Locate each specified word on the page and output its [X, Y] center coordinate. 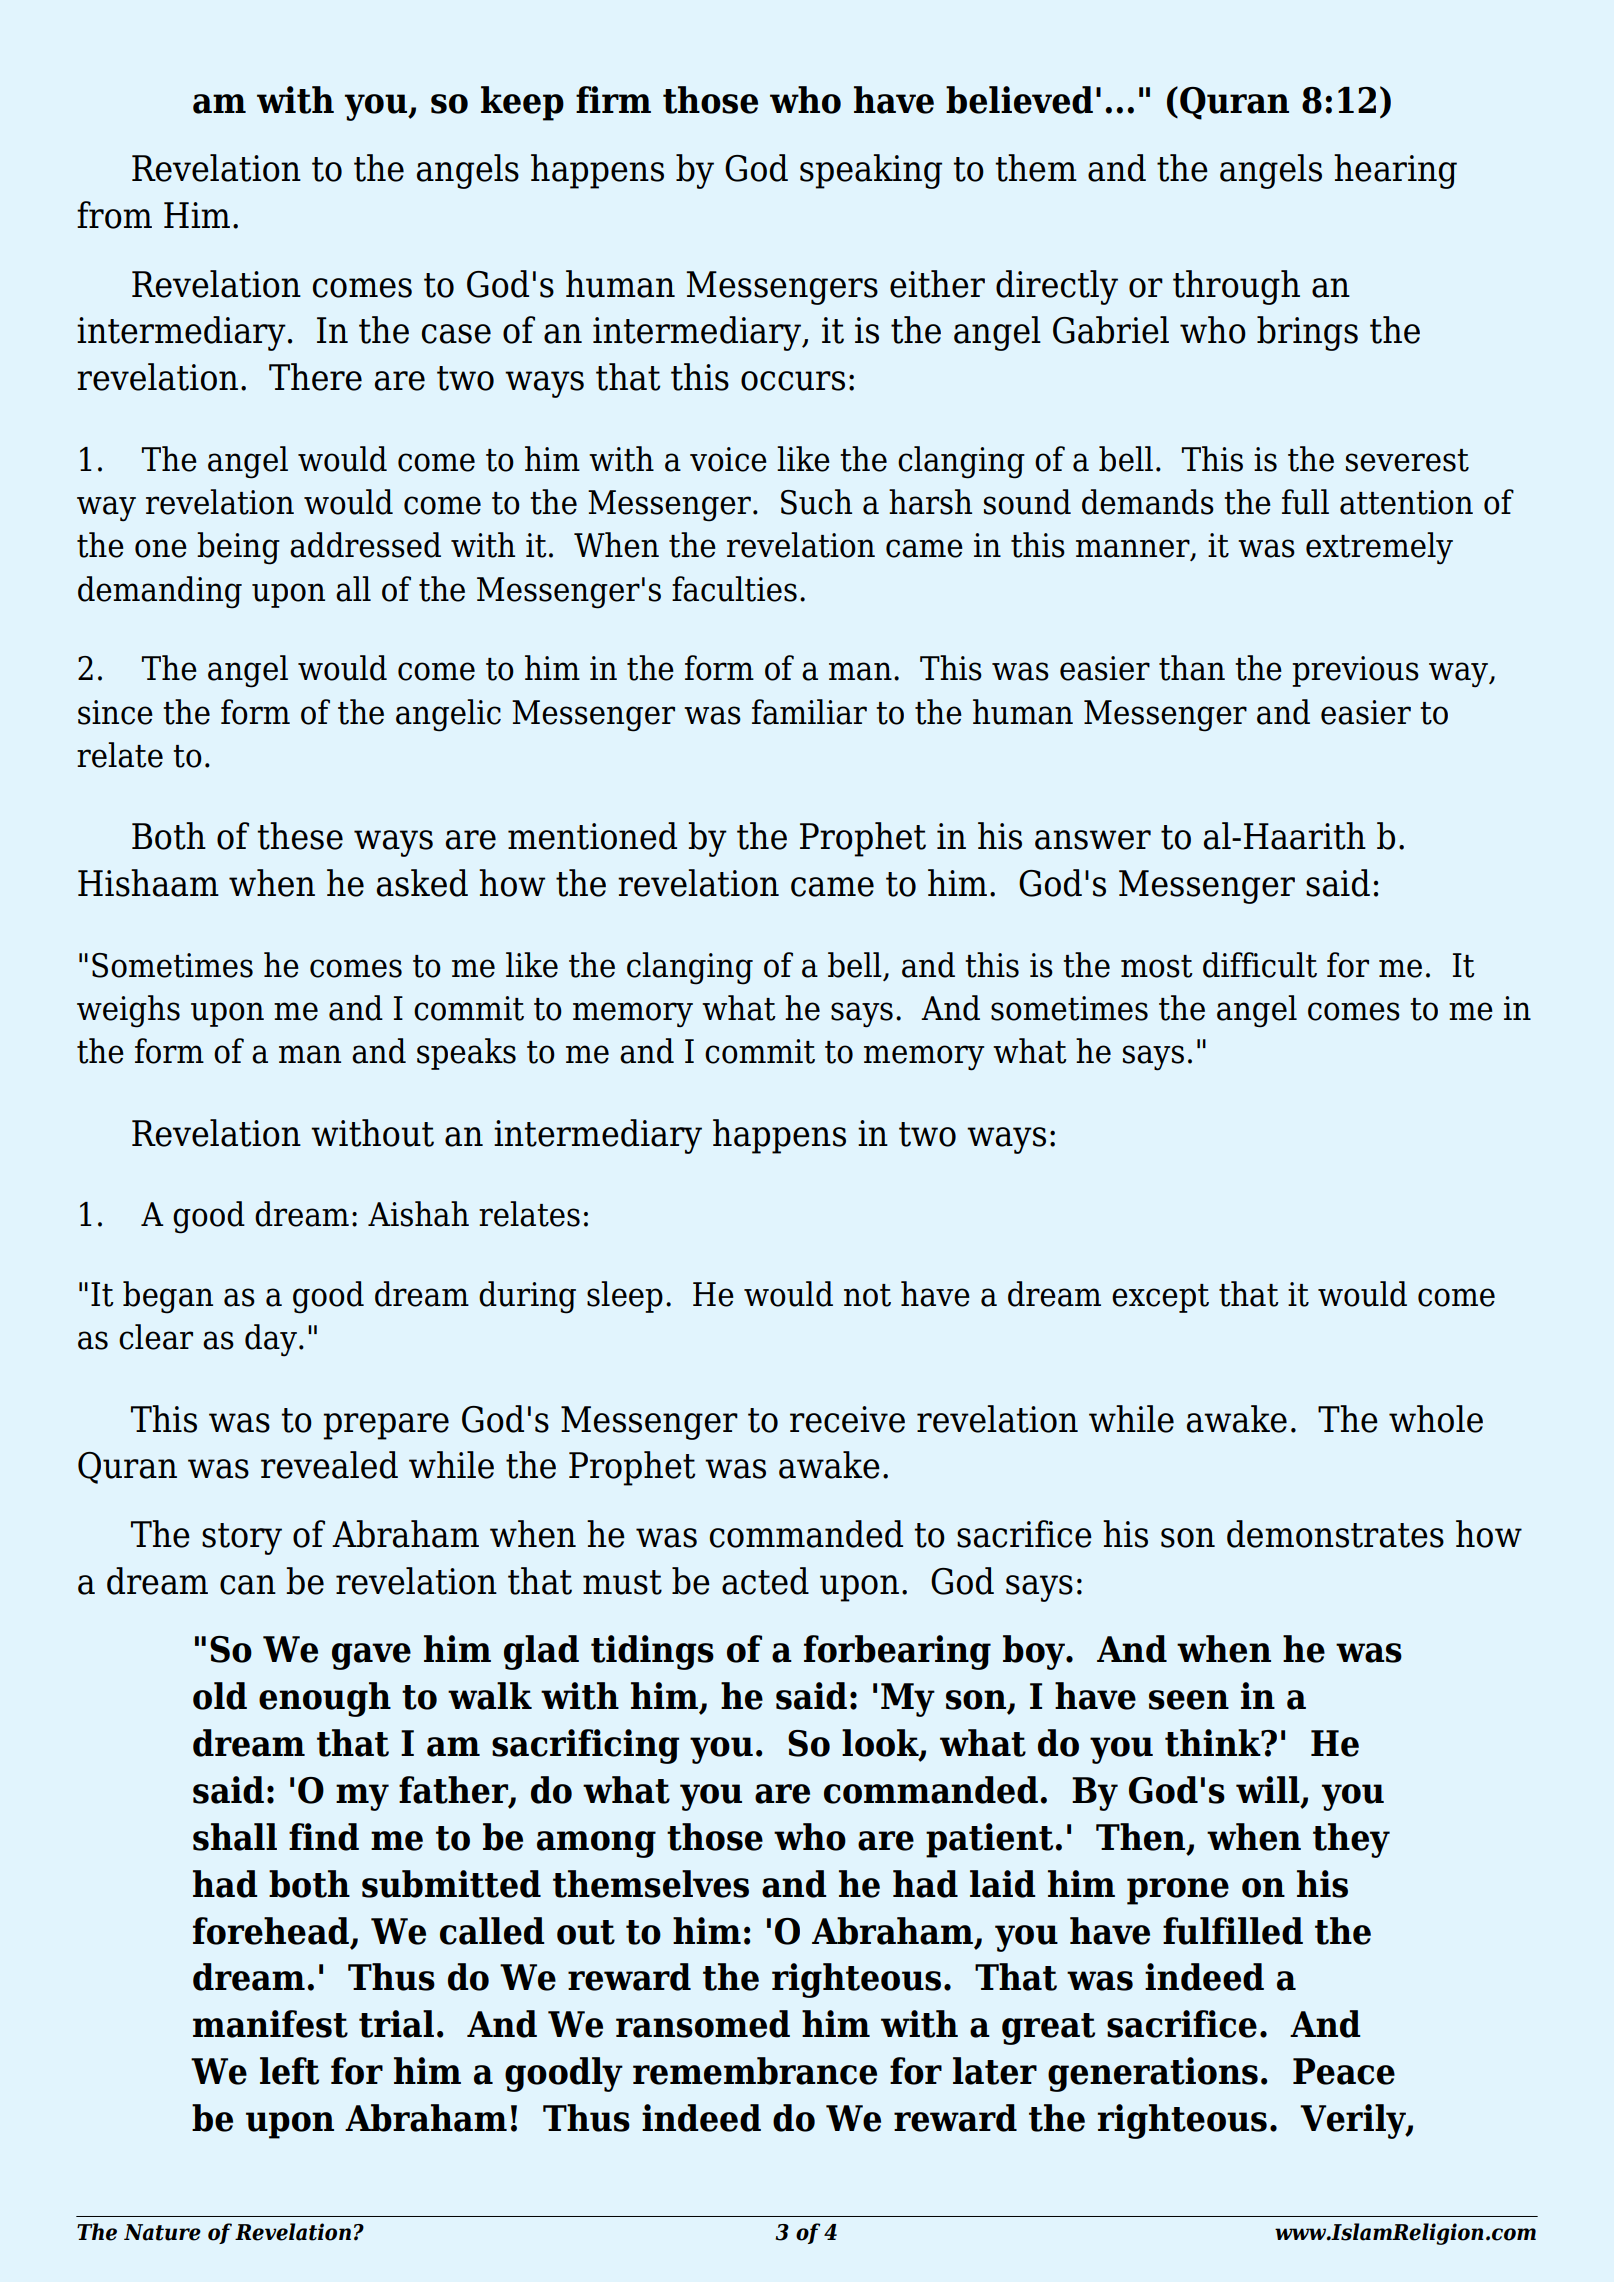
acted [765, 1581]
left [289, 2071]
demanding [160, 592]
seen [1189, 1700]
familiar [809, 712]
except [1160, 1298]
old [220, 1696]
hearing [1395, 171]
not [867, 1295]
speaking [871, 171]
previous [1355, 671]
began [168, 1297]
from [114, 215]
